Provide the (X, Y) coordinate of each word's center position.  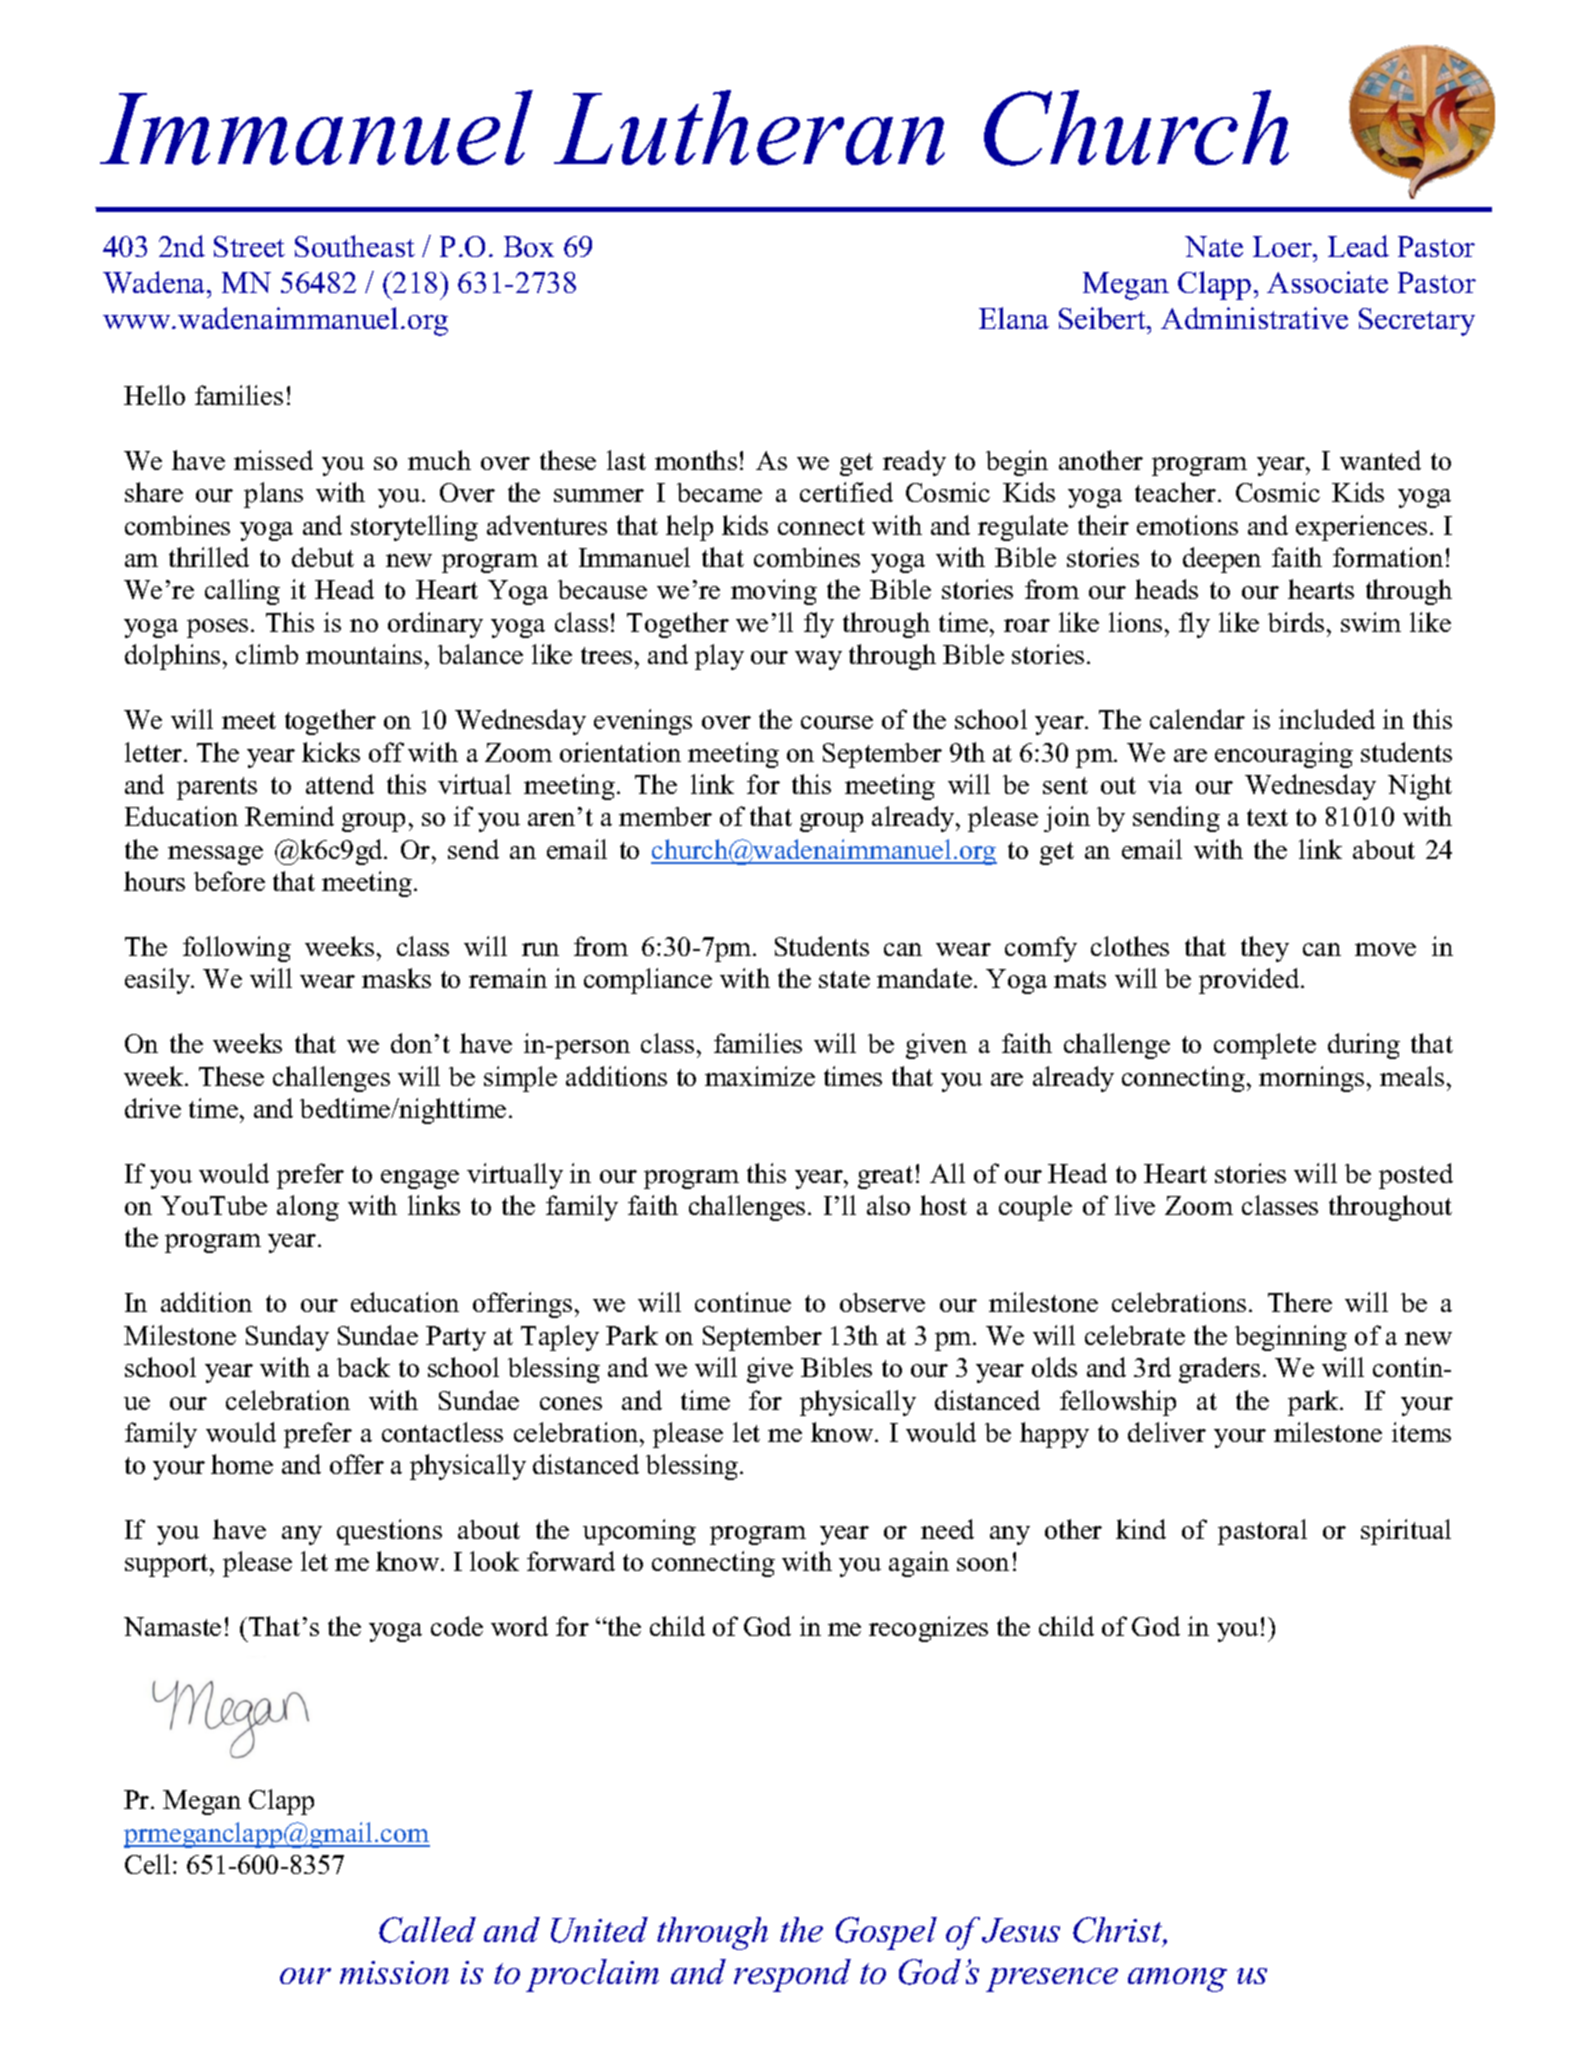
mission (394, 1972)
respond (792, 1975)
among (1177, 1980)
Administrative (1254, 318)
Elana (1014, 318)
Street (249, 246)
